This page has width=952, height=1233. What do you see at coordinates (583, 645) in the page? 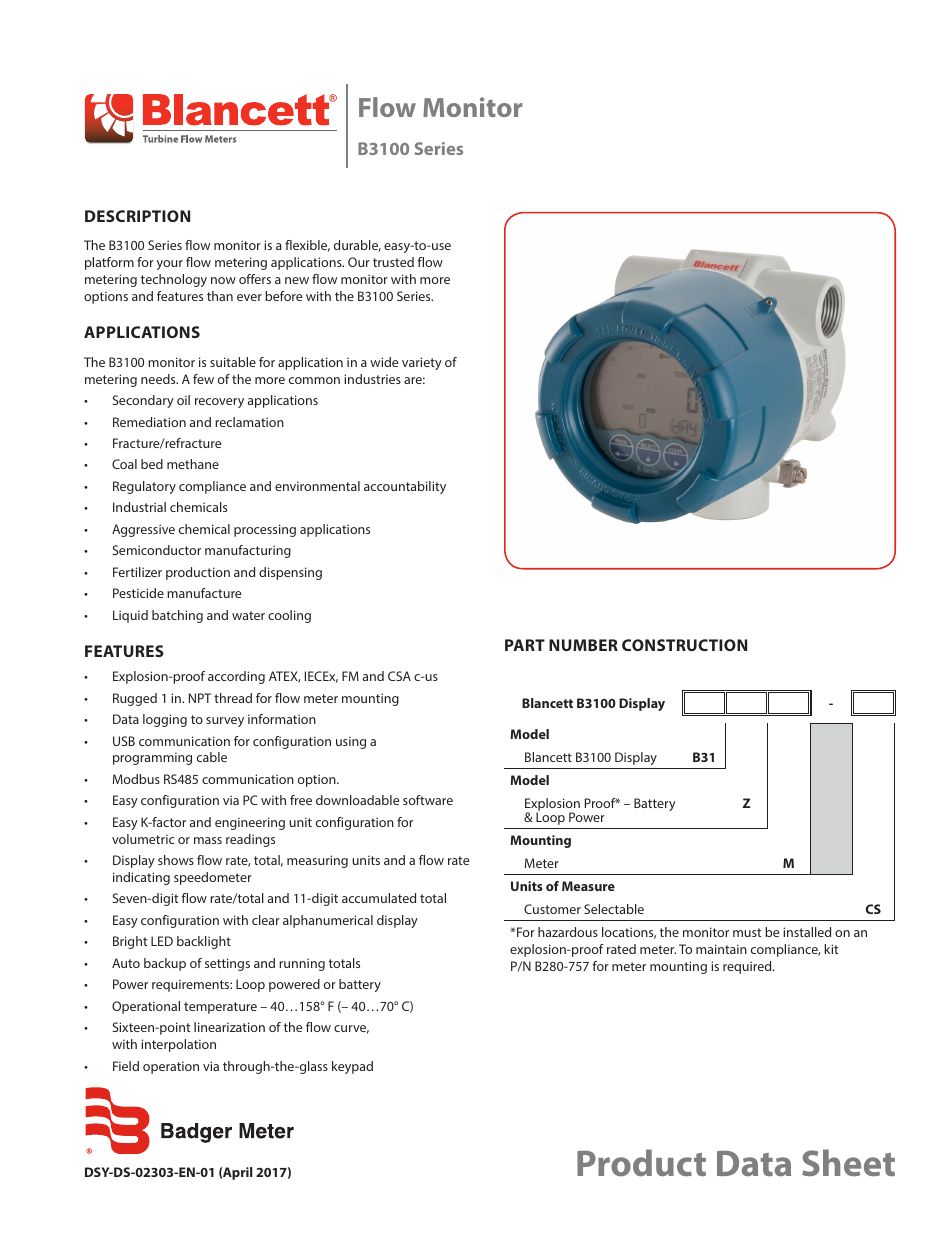
I see `NUMBER` at bounding box center [583, 645].
